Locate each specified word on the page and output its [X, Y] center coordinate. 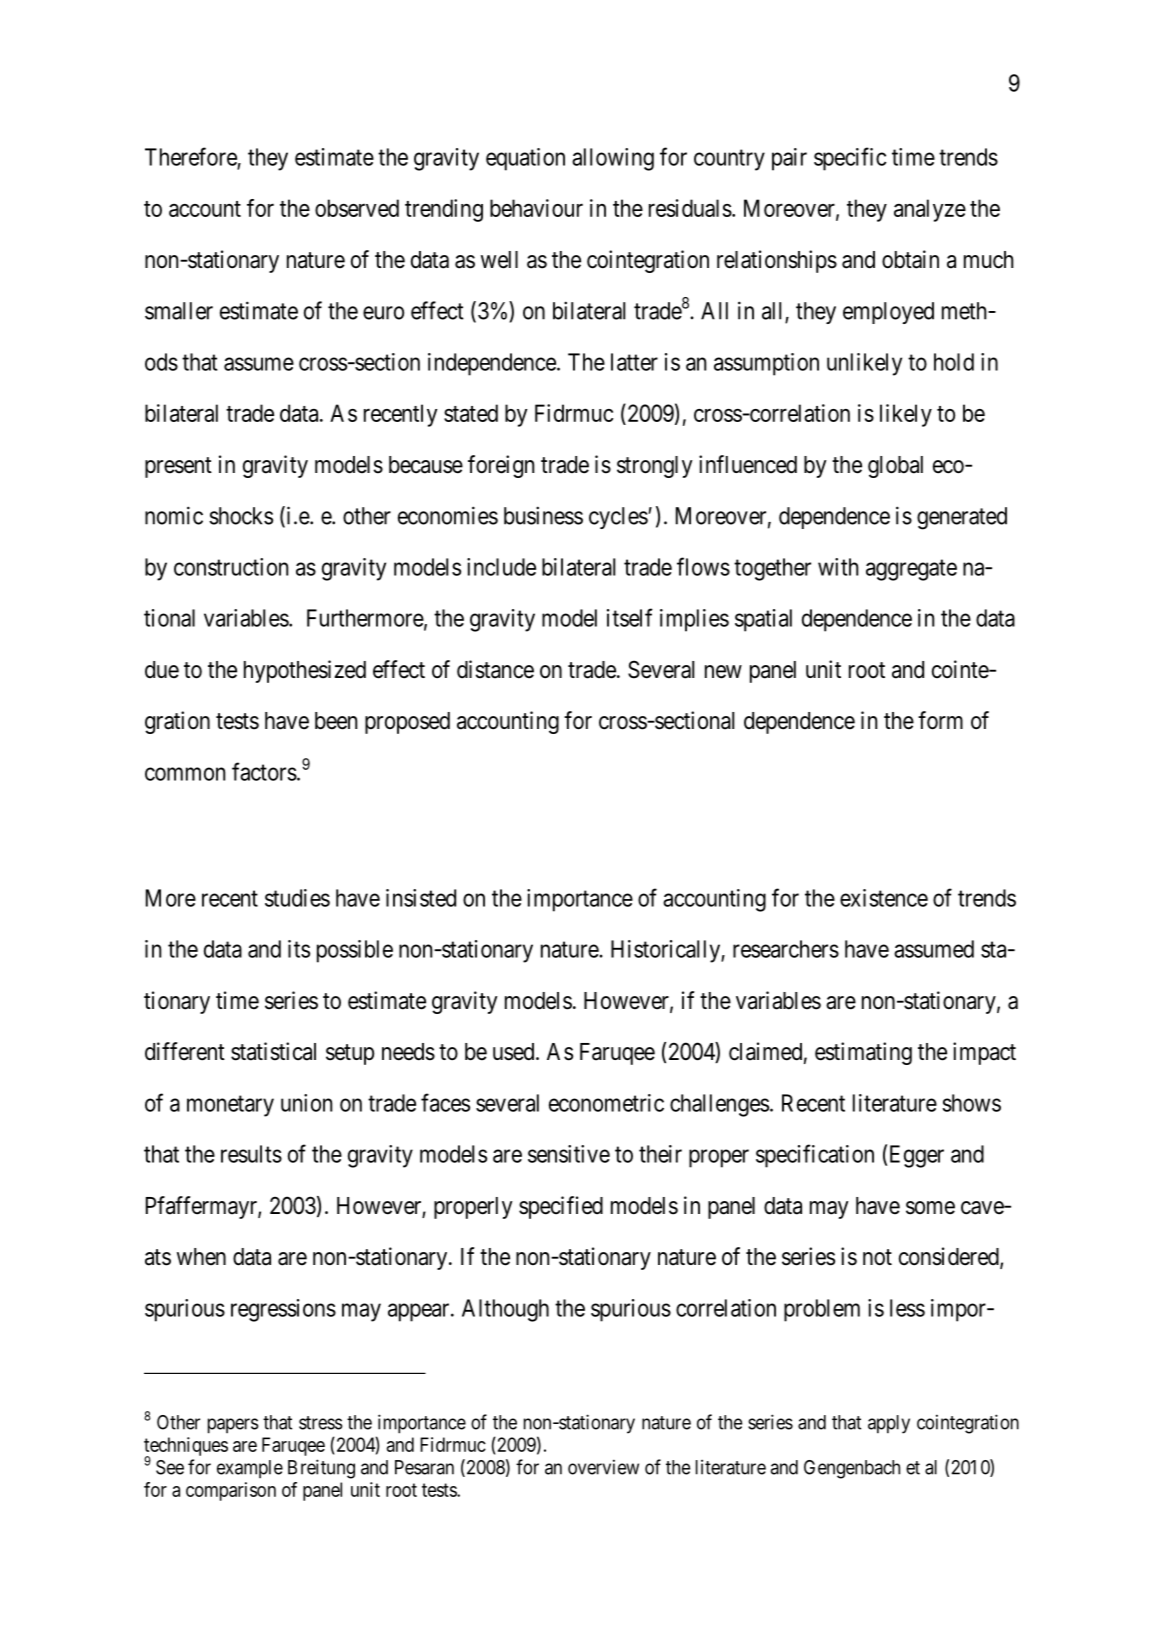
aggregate [911, 570]
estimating [863, 1053]
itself [630, 617]
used [515, 1052]
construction [231, 567]
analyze [930, 210]
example [250, 1469]
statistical [273, 1051]
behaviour [536, 208]
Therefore [191, 156]
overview [603, 1467]
